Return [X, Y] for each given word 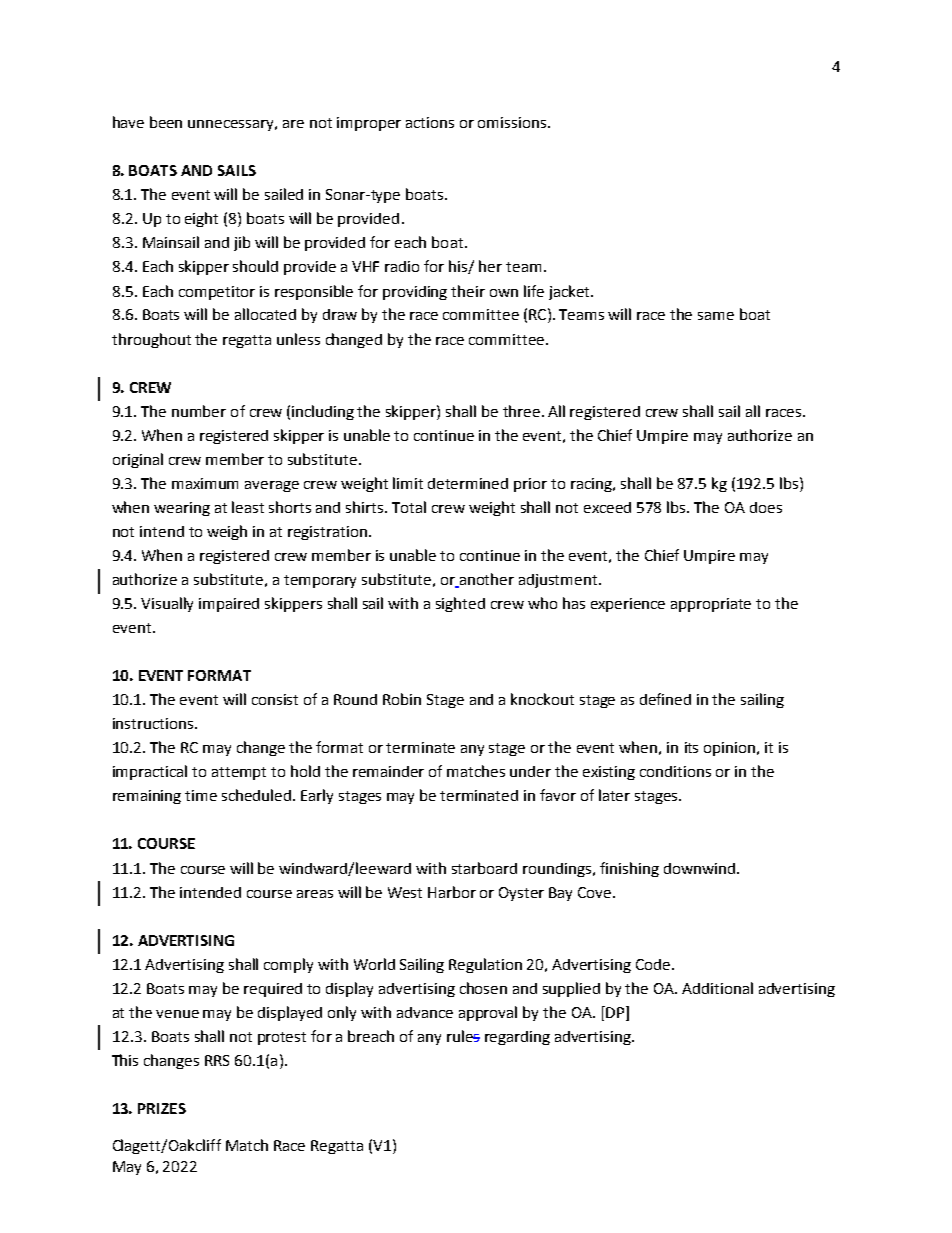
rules [463, 1036]
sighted [460, 604]
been [166, 122]
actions [430, 122]
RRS [217, 1060]
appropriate [711, 605]
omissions [513, 122]
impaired [229, 605]
